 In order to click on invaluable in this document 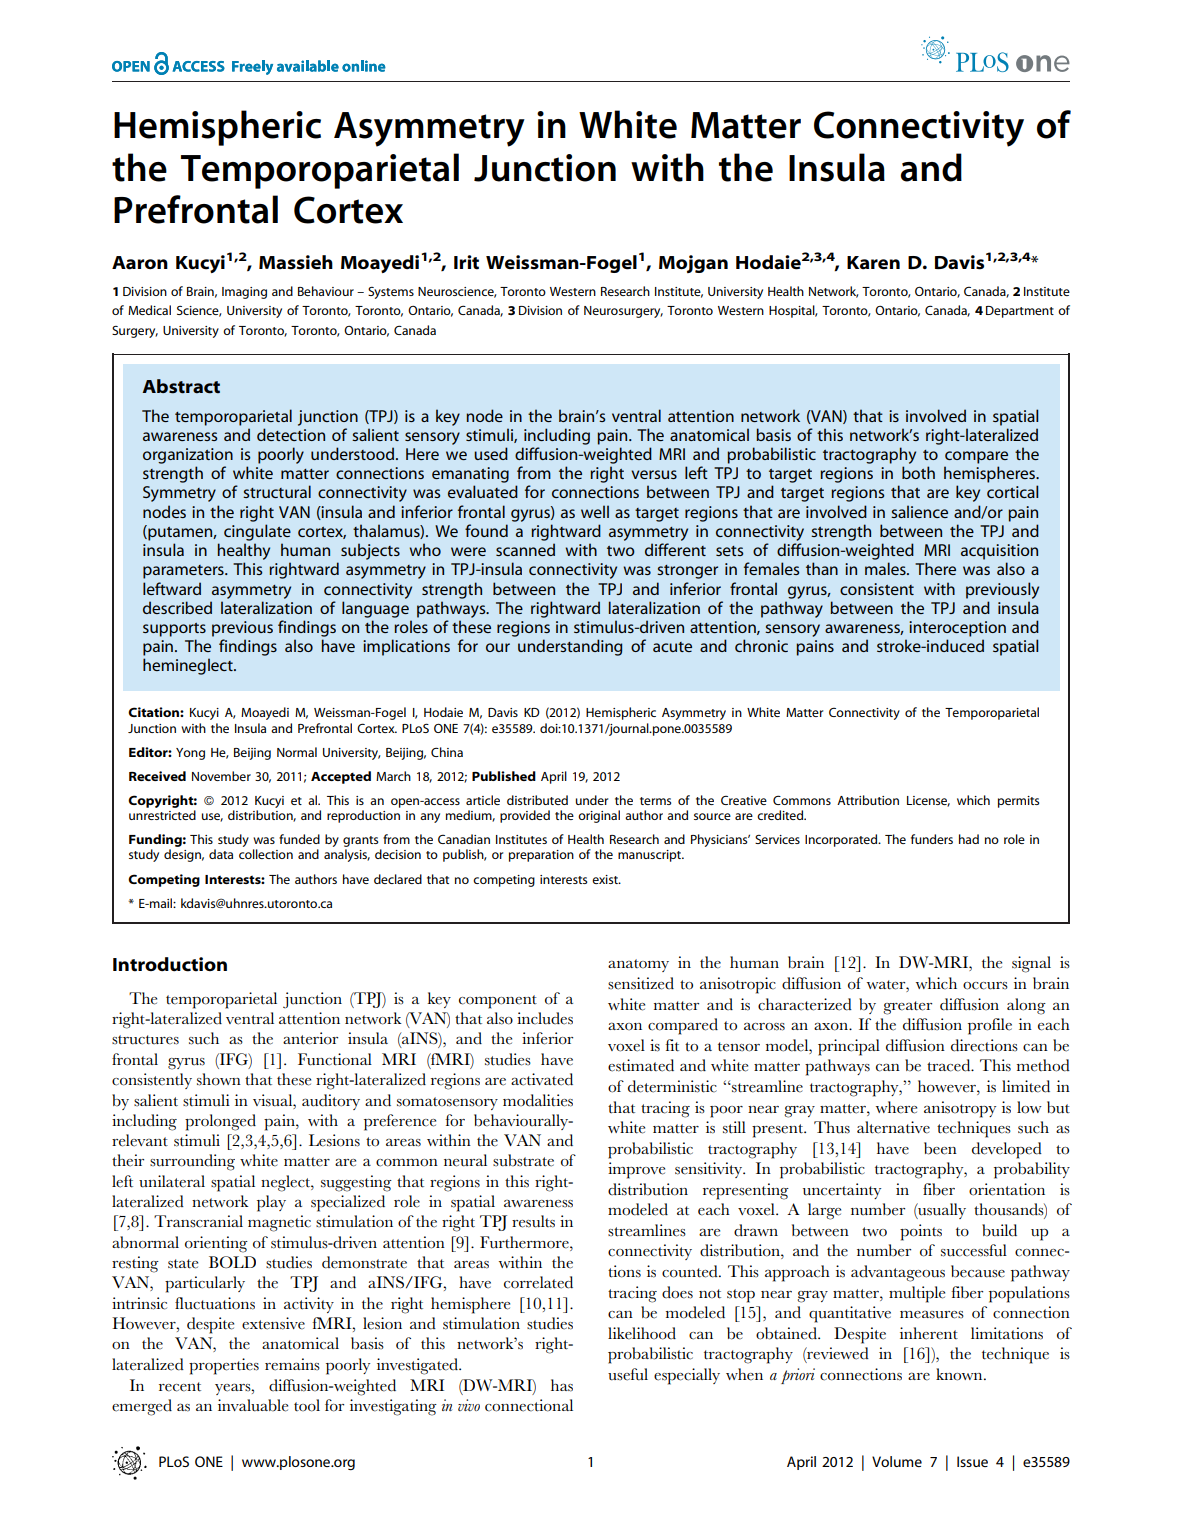, I will do `click(253, 1405)`.
